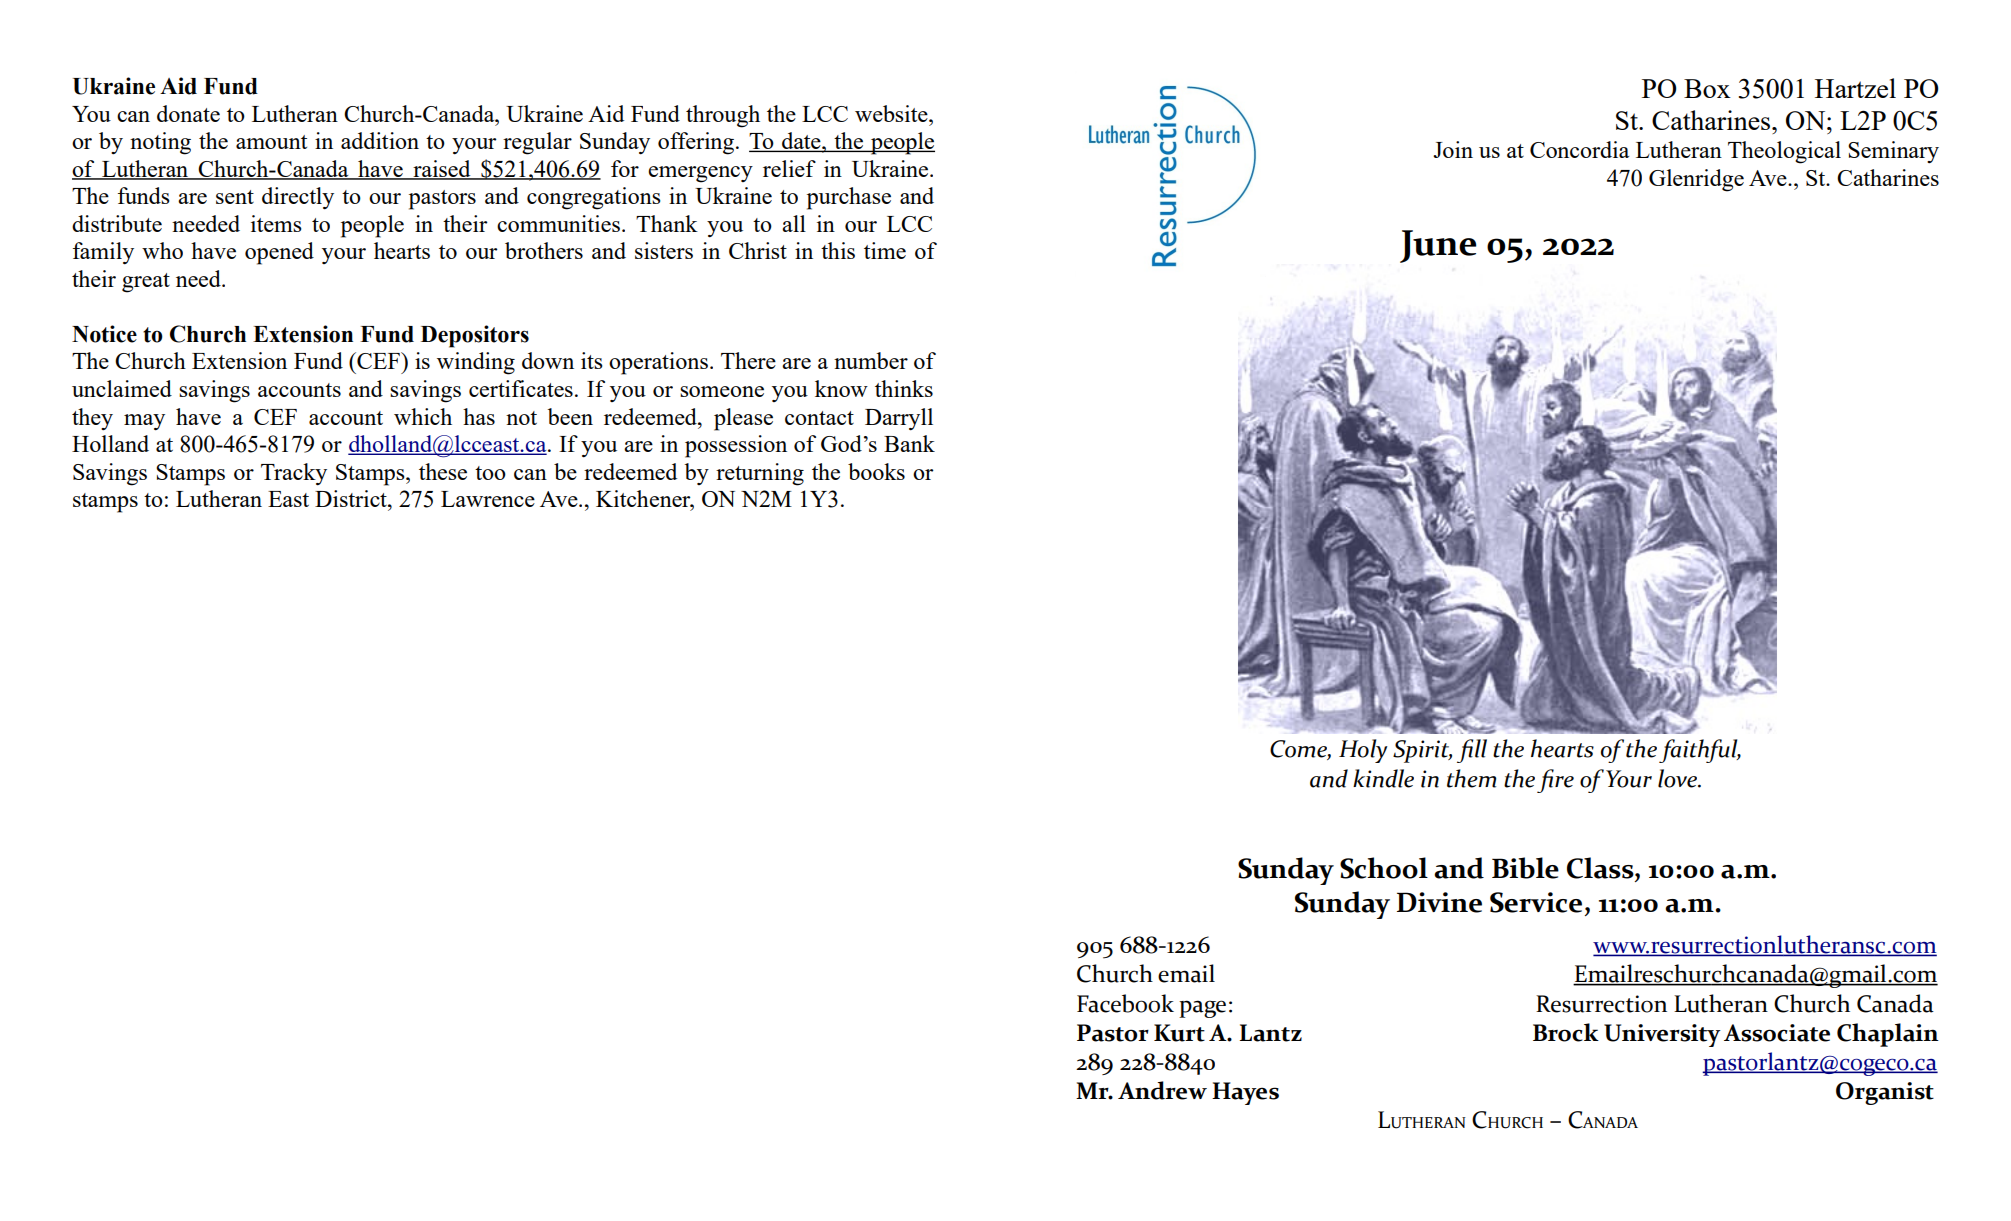 This page has height=1221, width=2011. I want to click on University, so click(1662, 1035).
